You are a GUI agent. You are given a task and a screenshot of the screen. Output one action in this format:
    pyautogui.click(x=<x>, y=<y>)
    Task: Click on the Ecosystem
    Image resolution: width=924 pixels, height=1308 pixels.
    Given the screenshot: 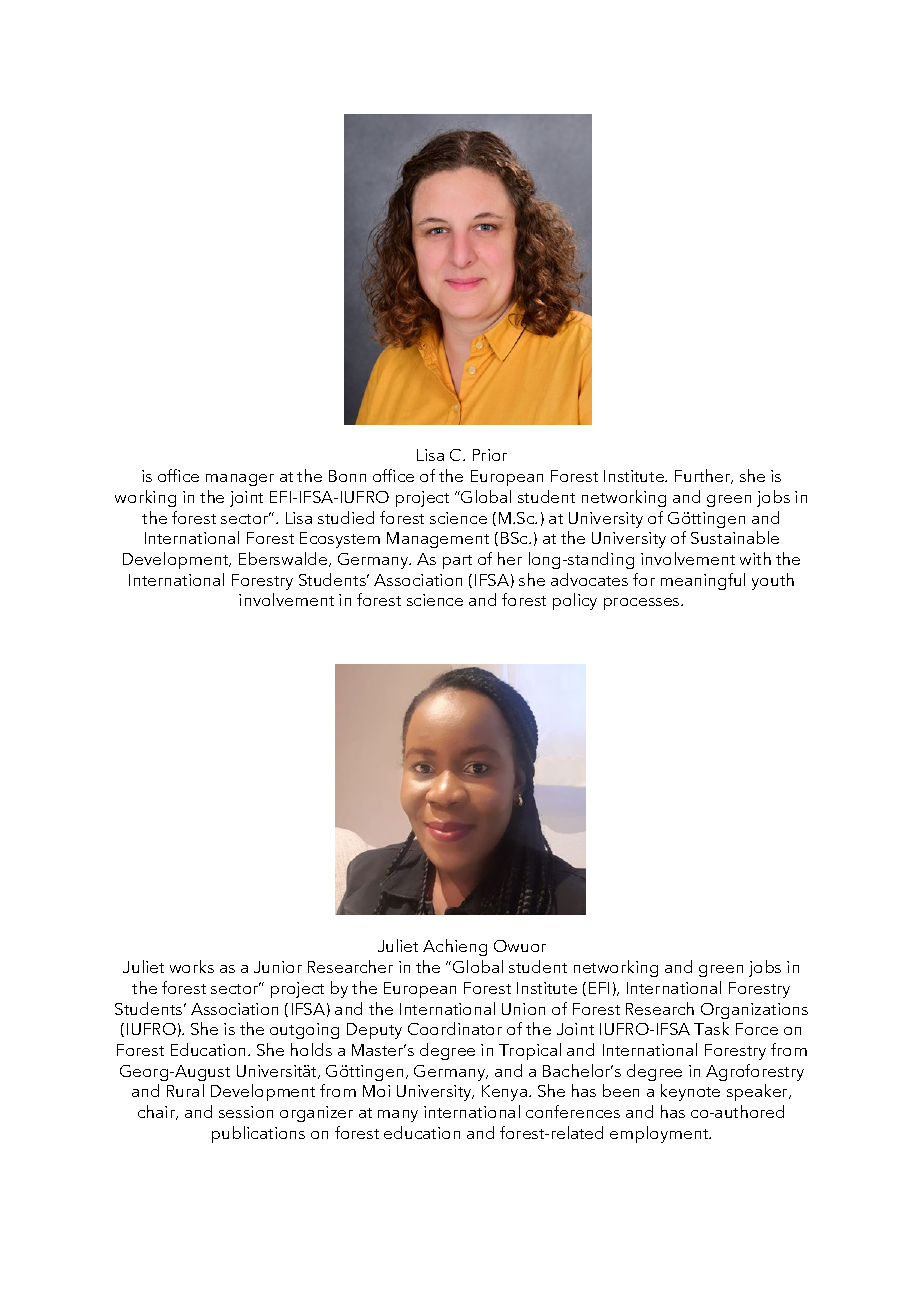 What is the action you would take?
    pyautogui.click(x=340, y=540)
